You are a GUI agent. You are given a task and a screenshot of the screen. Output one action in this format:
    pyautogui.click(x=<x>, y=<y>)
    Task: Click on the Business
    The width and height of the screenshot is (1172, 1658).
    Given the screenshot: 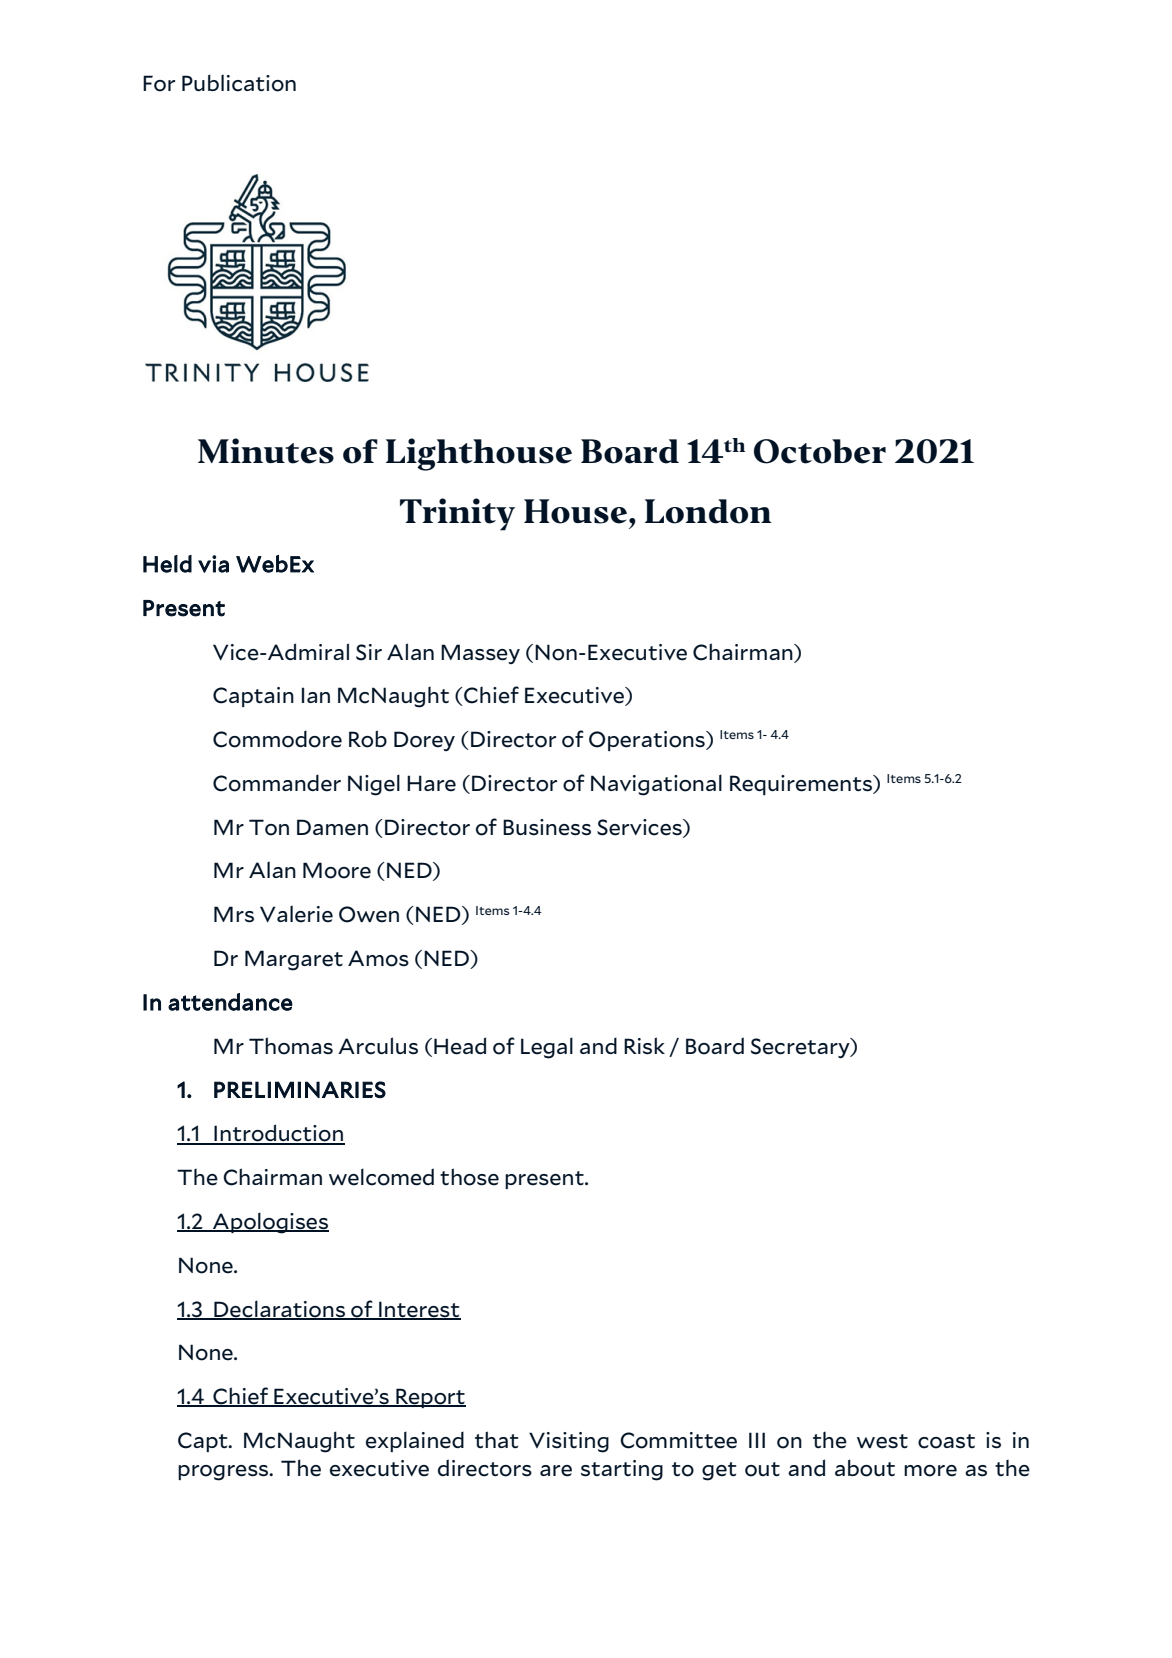 What is the action you would take?
    pyautogui.click(x=547, y=827)
